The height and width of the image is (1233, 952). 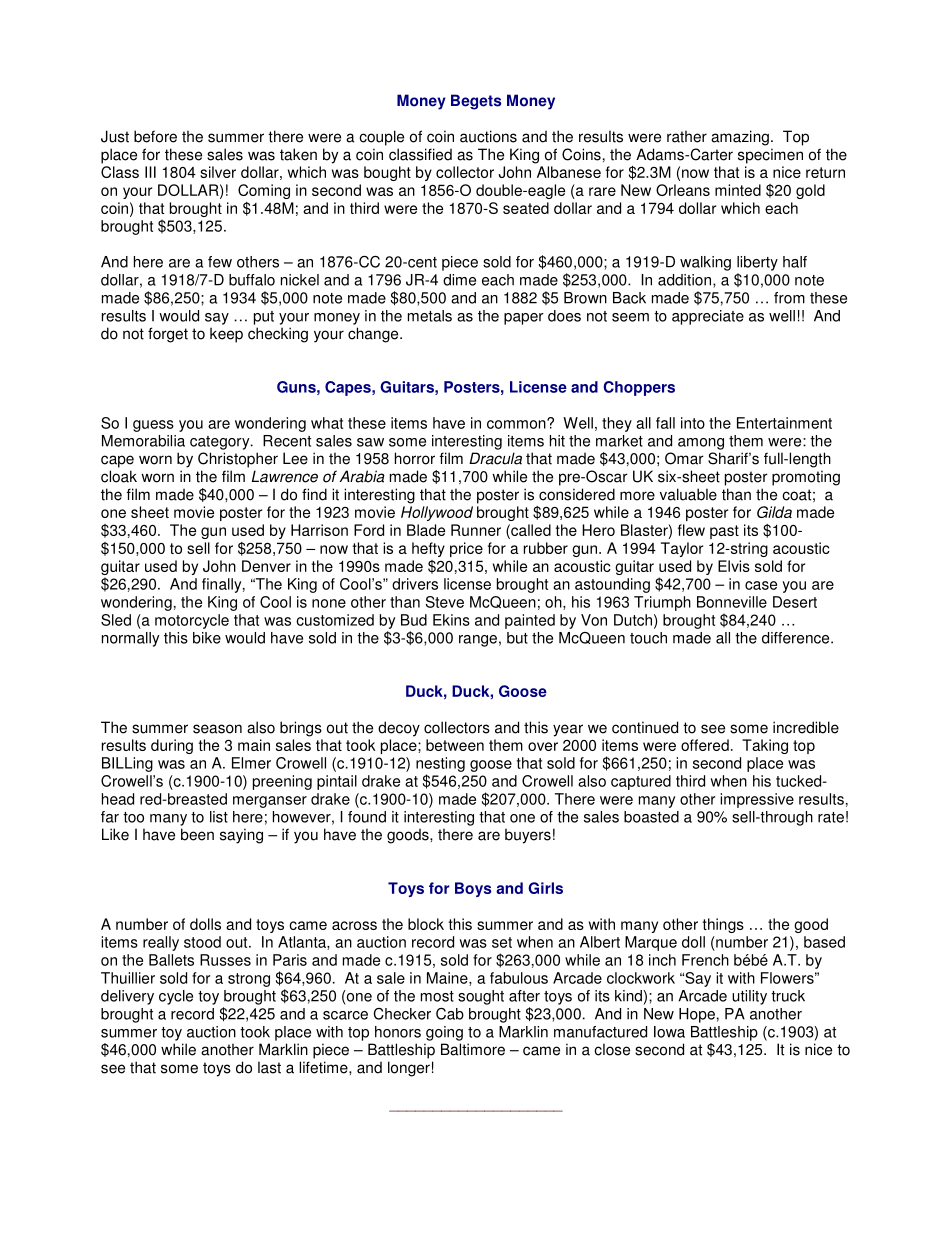 What do you see at coordinates (476, 102) in the image?
I see `Begets` at bounding box center [476, 102].
